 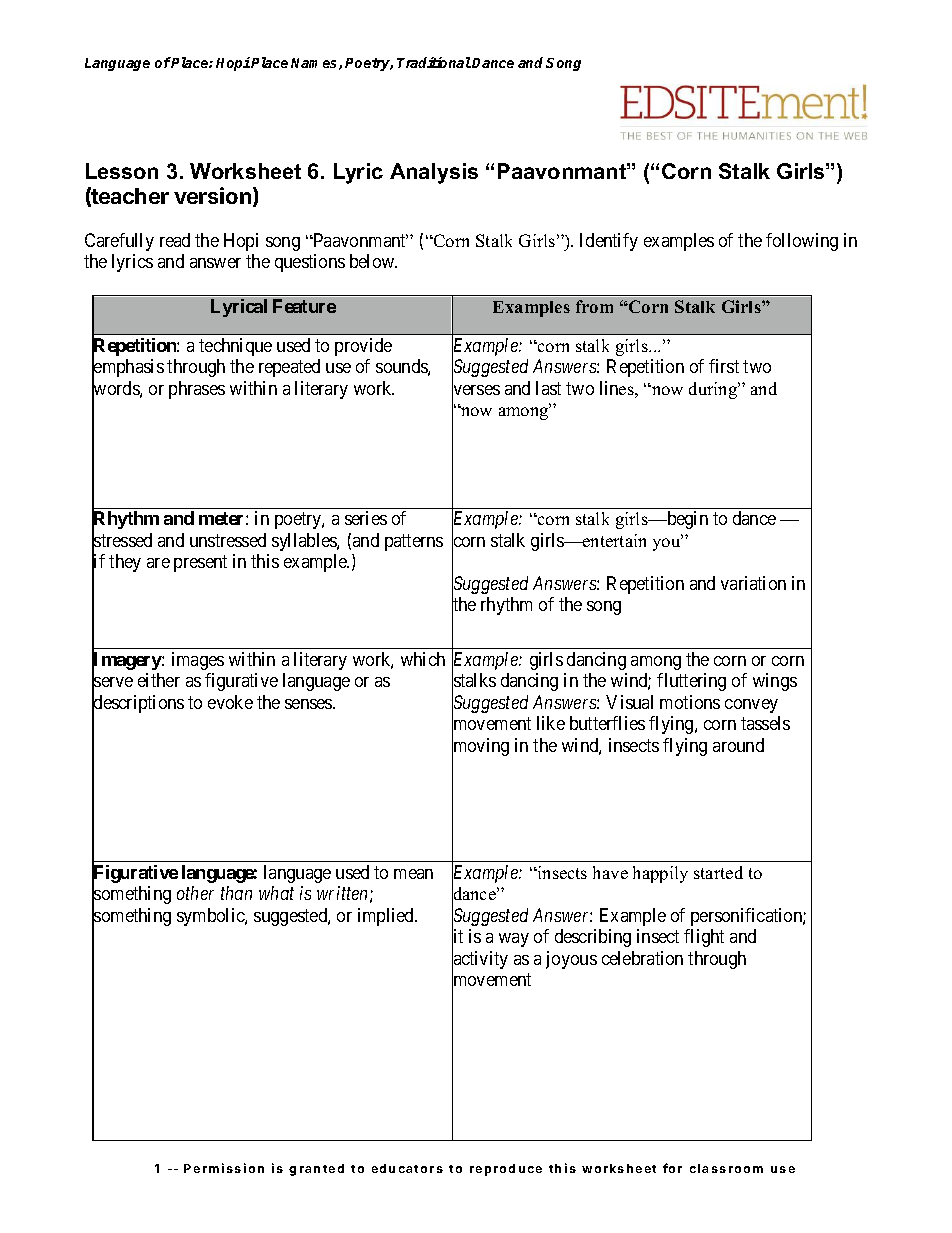 What do you see at coordinates (718, 872) in the screenshot?
I see `started` at bounding box center [718, 872].
